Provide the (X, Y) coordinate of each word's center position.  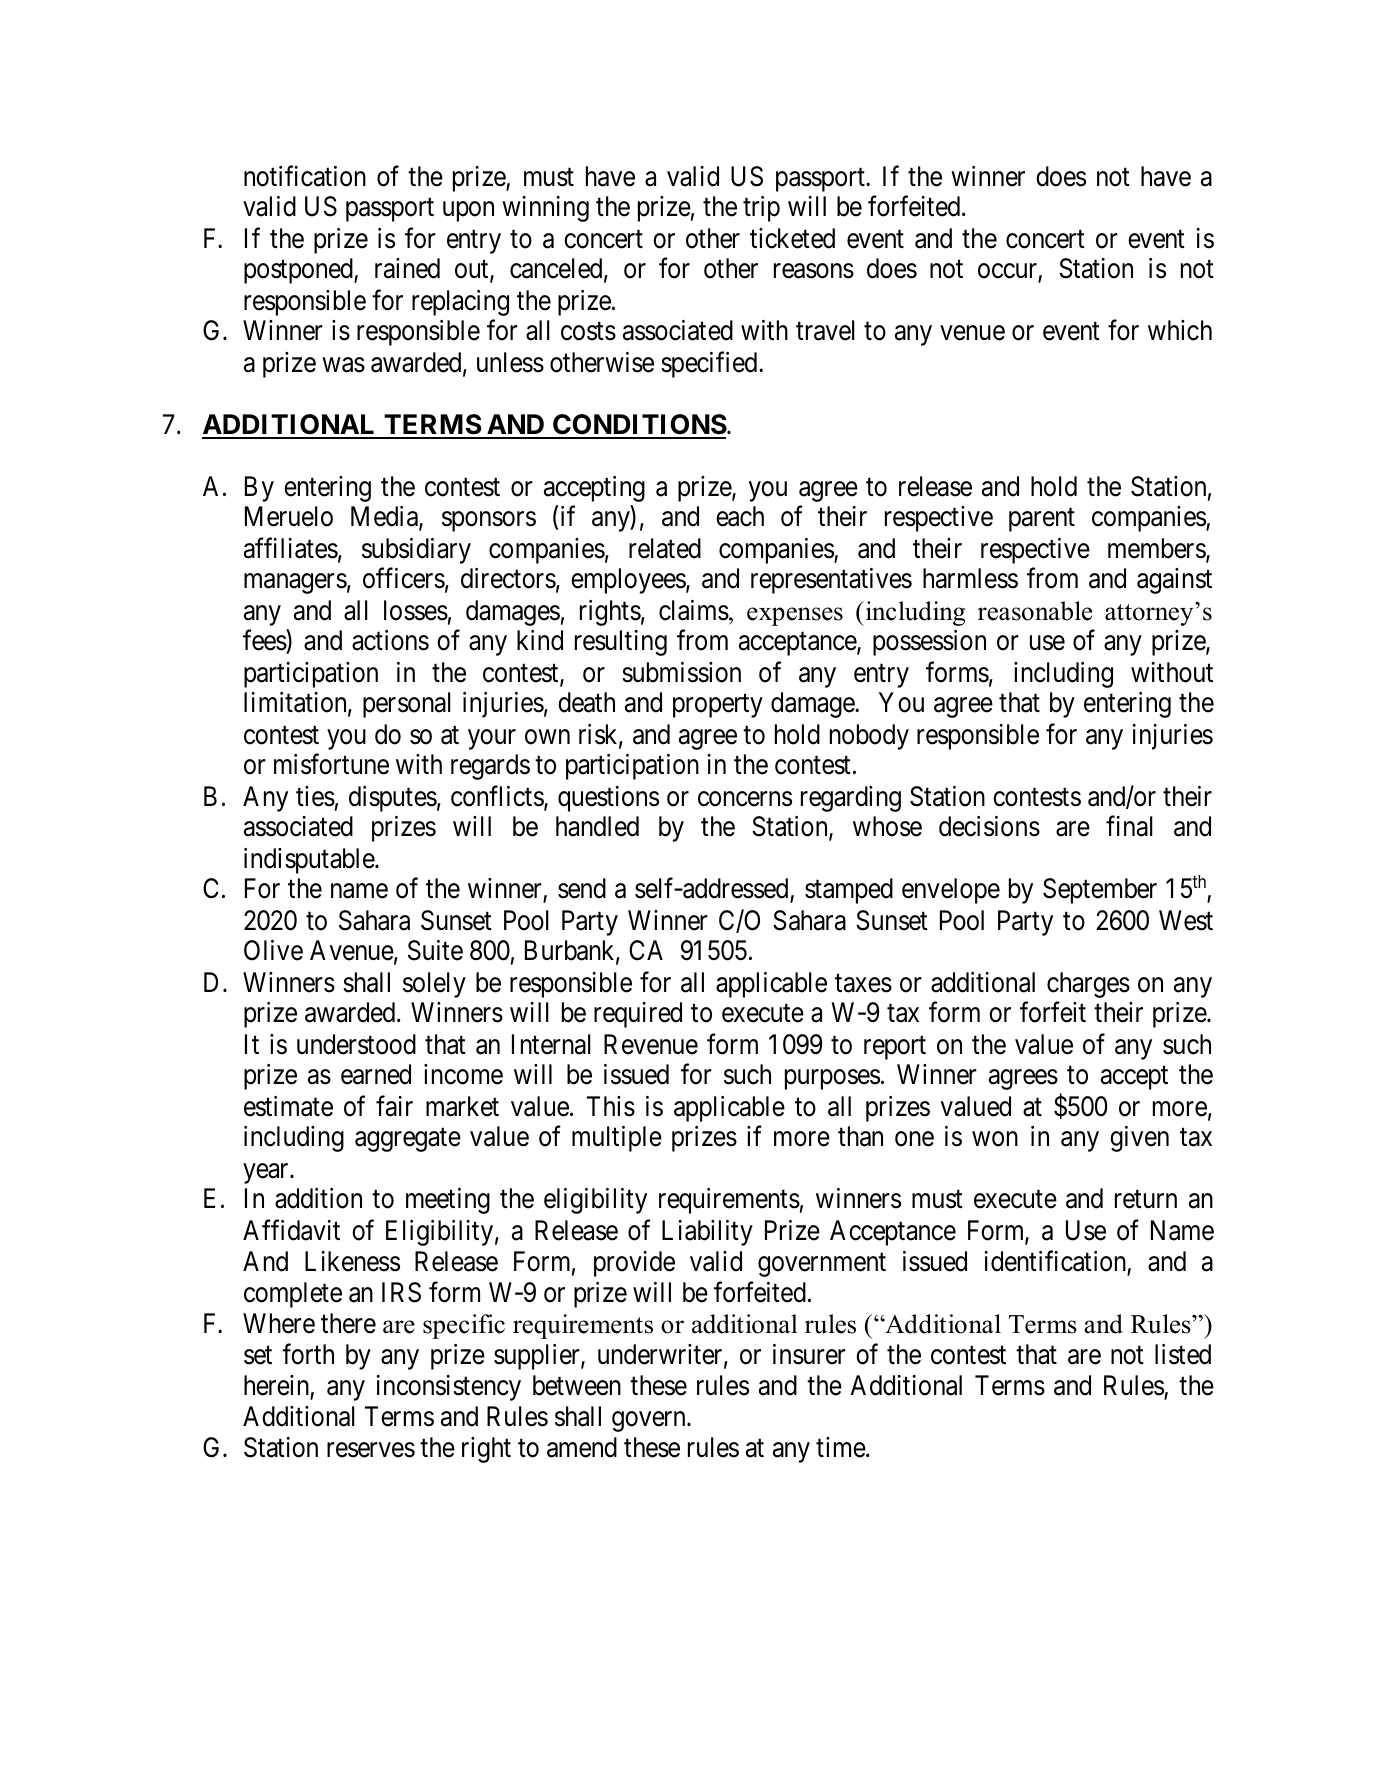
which (1180, 330)
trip (761, 209)
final (1129, 826)
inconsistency (449, 1388)
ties (315, 796)
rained (407, 268)
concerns (745, 799)
